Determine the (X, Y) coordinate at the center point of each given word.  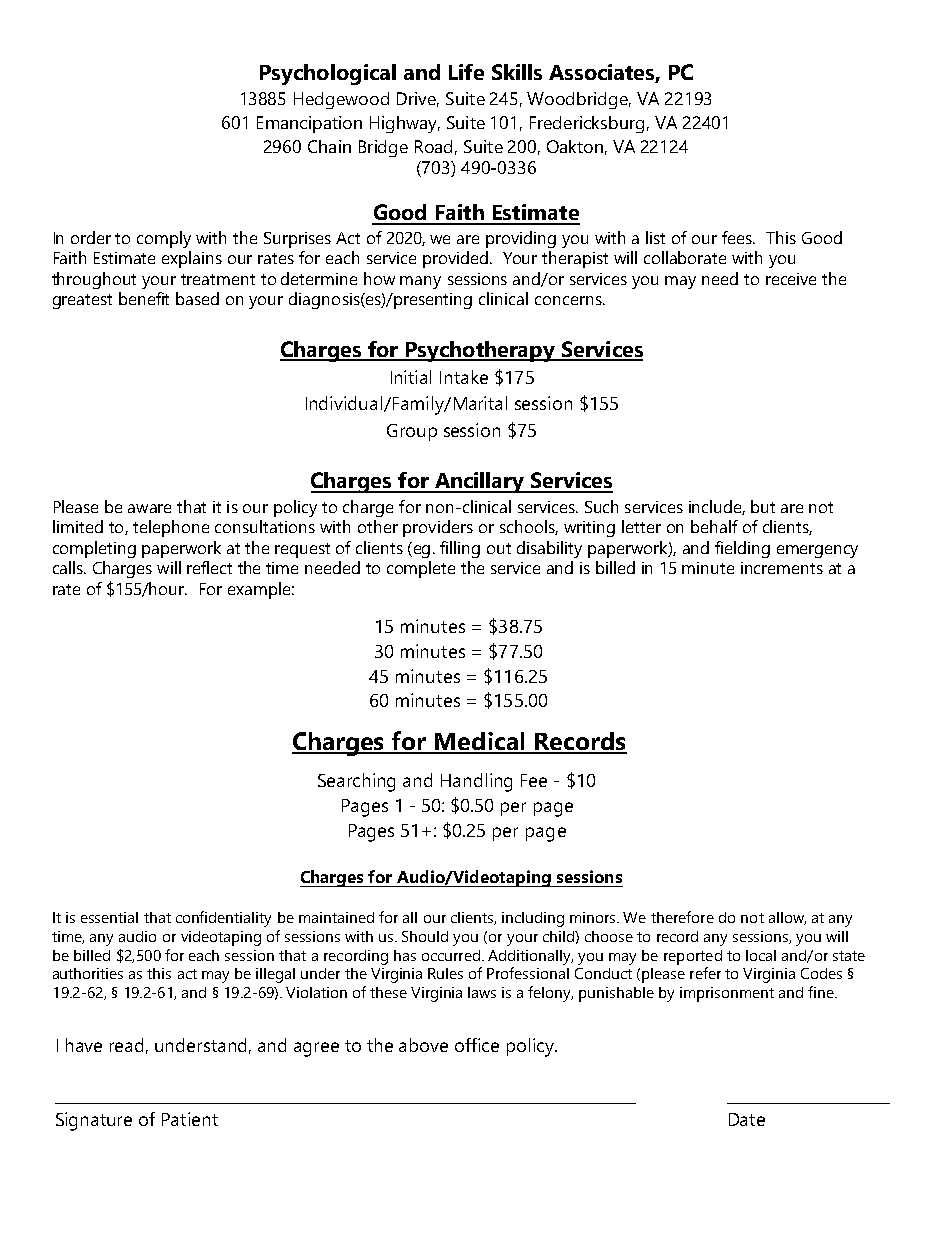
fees (738, 237)
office (477, 1045)
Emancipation (309, 124)
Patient (190, 1119)
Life (466, 72)
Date (747, 1119)
